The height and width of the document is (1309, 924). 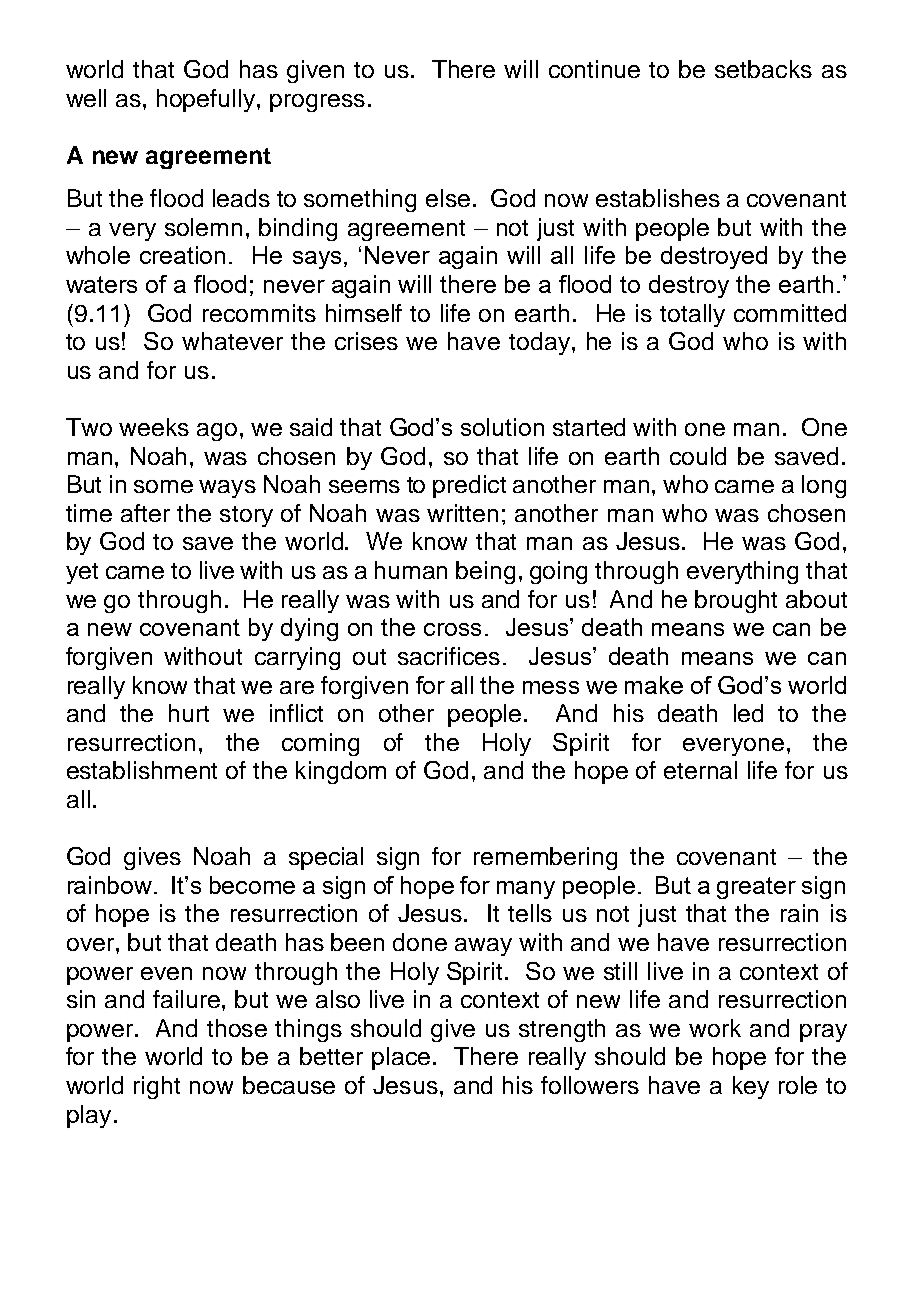 What do you see at coordinates (317, 103) in the document?
I see `progress` at bounding box center [317, 103].
